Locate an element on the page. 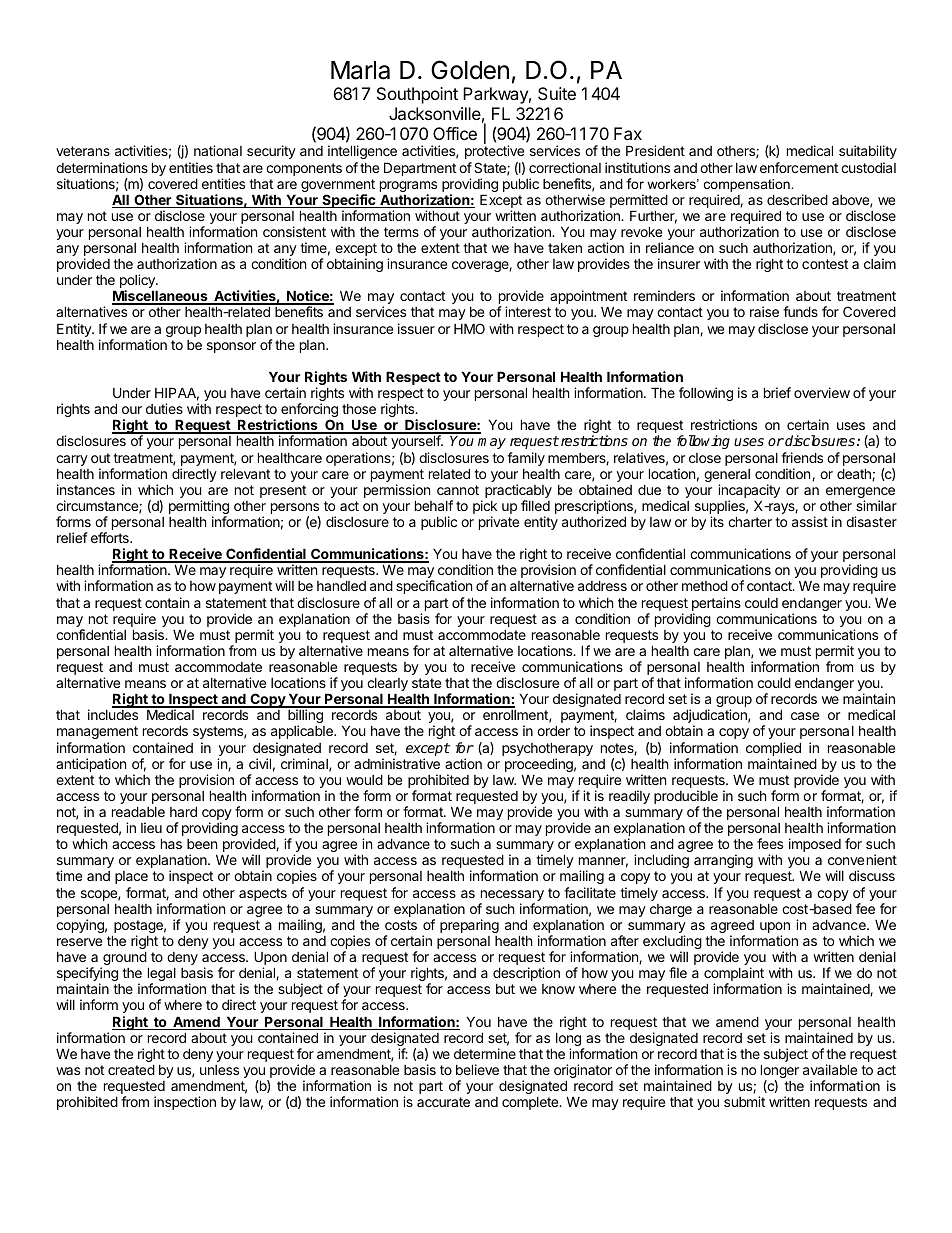 This document has height=1233, width=952. administrative is located at coordinates (397, 763).
